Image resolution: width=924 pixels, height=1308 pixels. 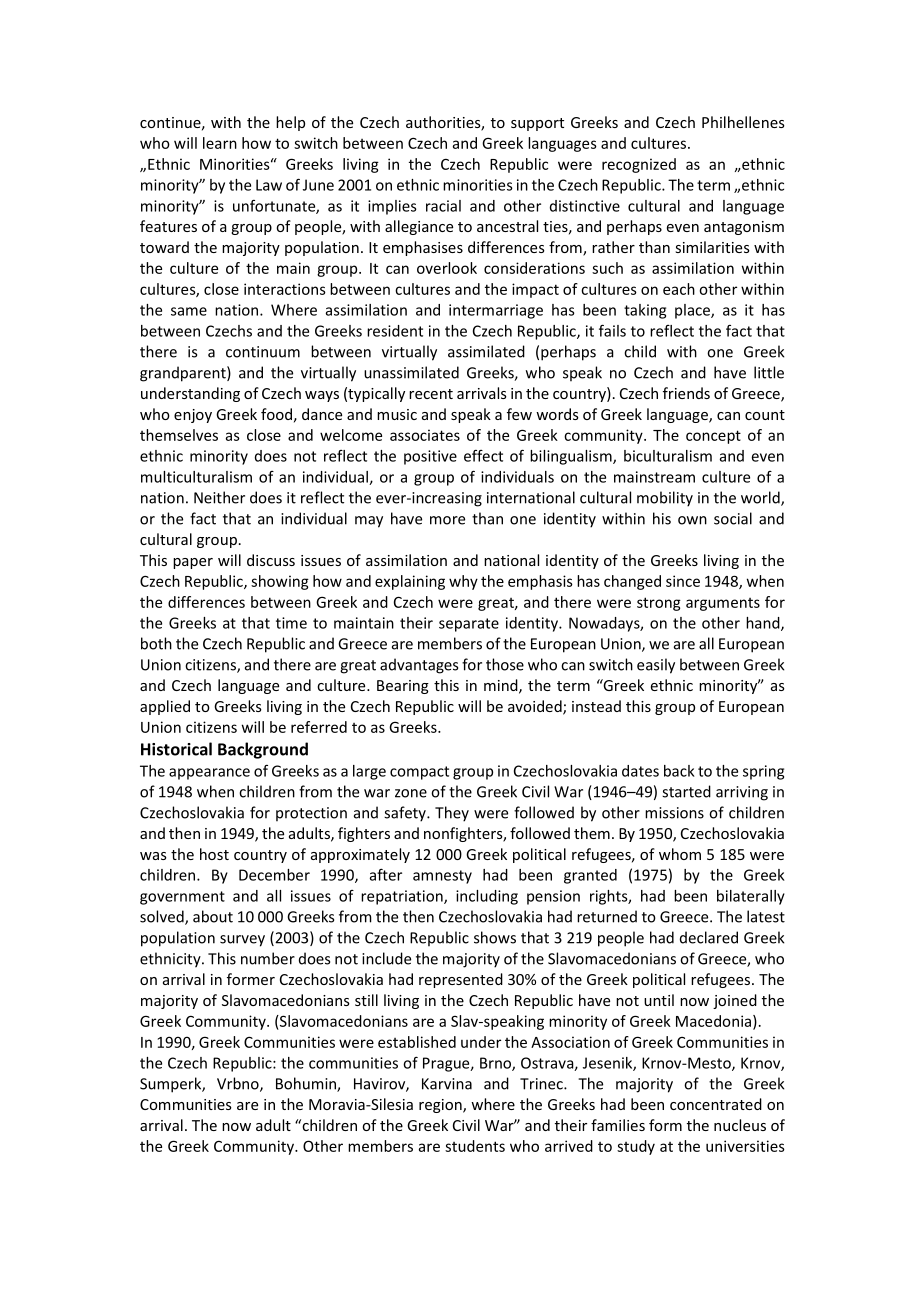 I want to click on learn, so click(x=220, y=143).
